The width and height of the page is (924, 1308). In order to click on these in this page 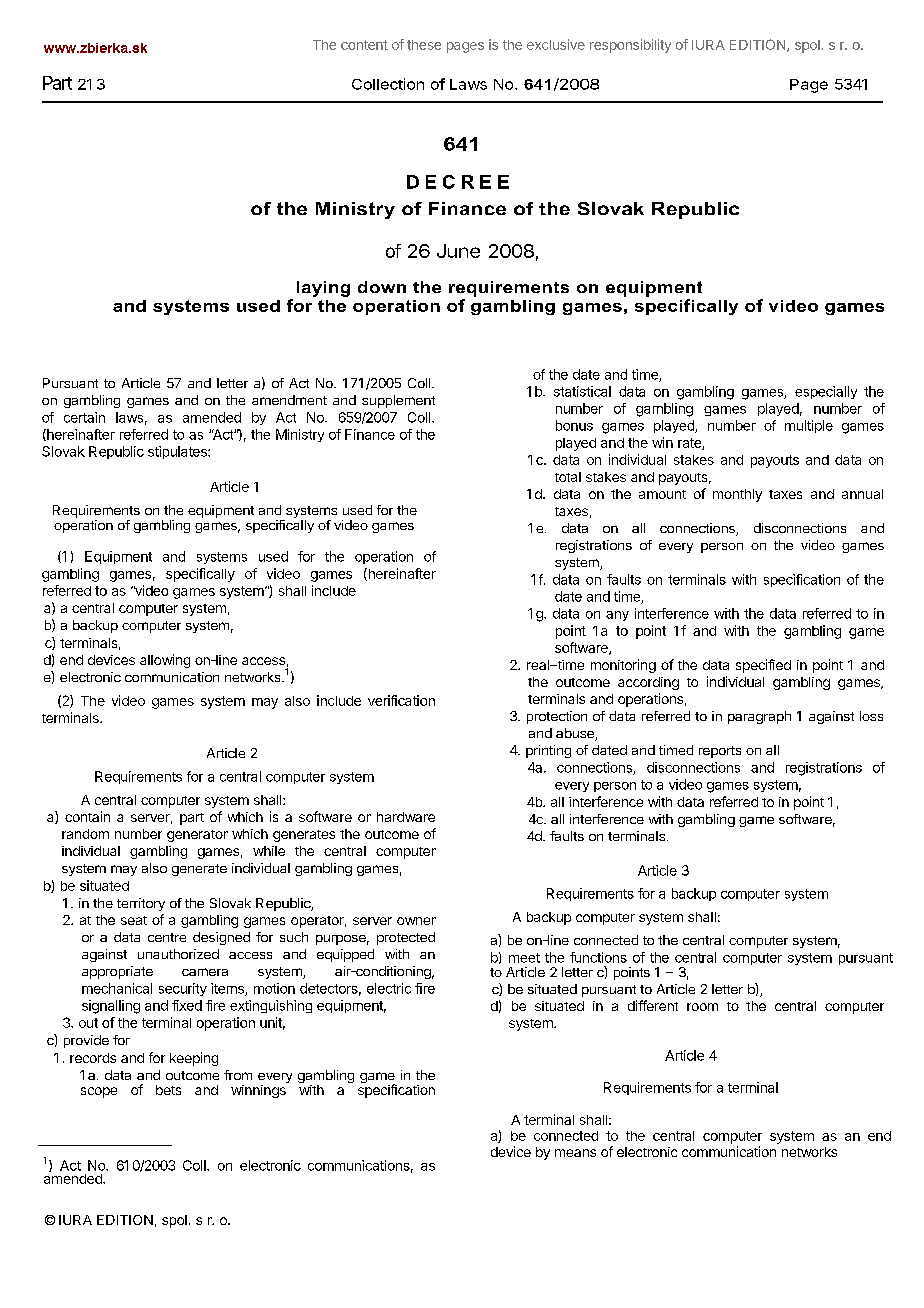, I will do `click(424, 45)`.
